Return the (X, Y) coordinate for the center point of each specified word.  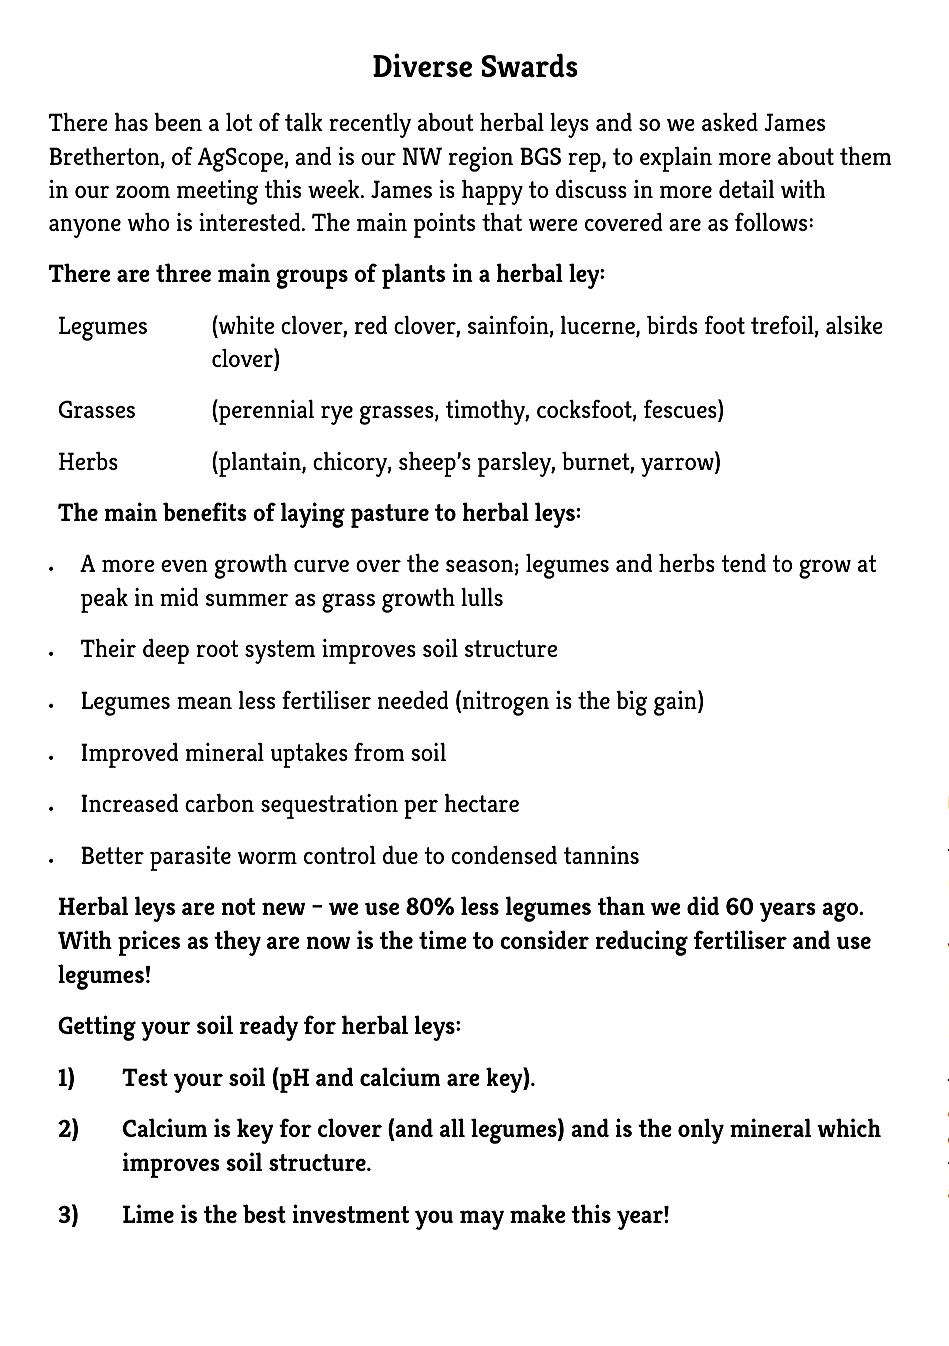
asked (730, 122)
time (443, 939)
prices (149, 943)
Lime (148, 1213)
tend (743, 563)
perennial (265, 412)
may (482, 1220)
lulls (482, 597)
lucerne (599, 326)
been (178, 122)
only (701, 1131)
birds (672, 325)
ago (841, 912)
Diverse (422, 65)
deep (166, 651)
